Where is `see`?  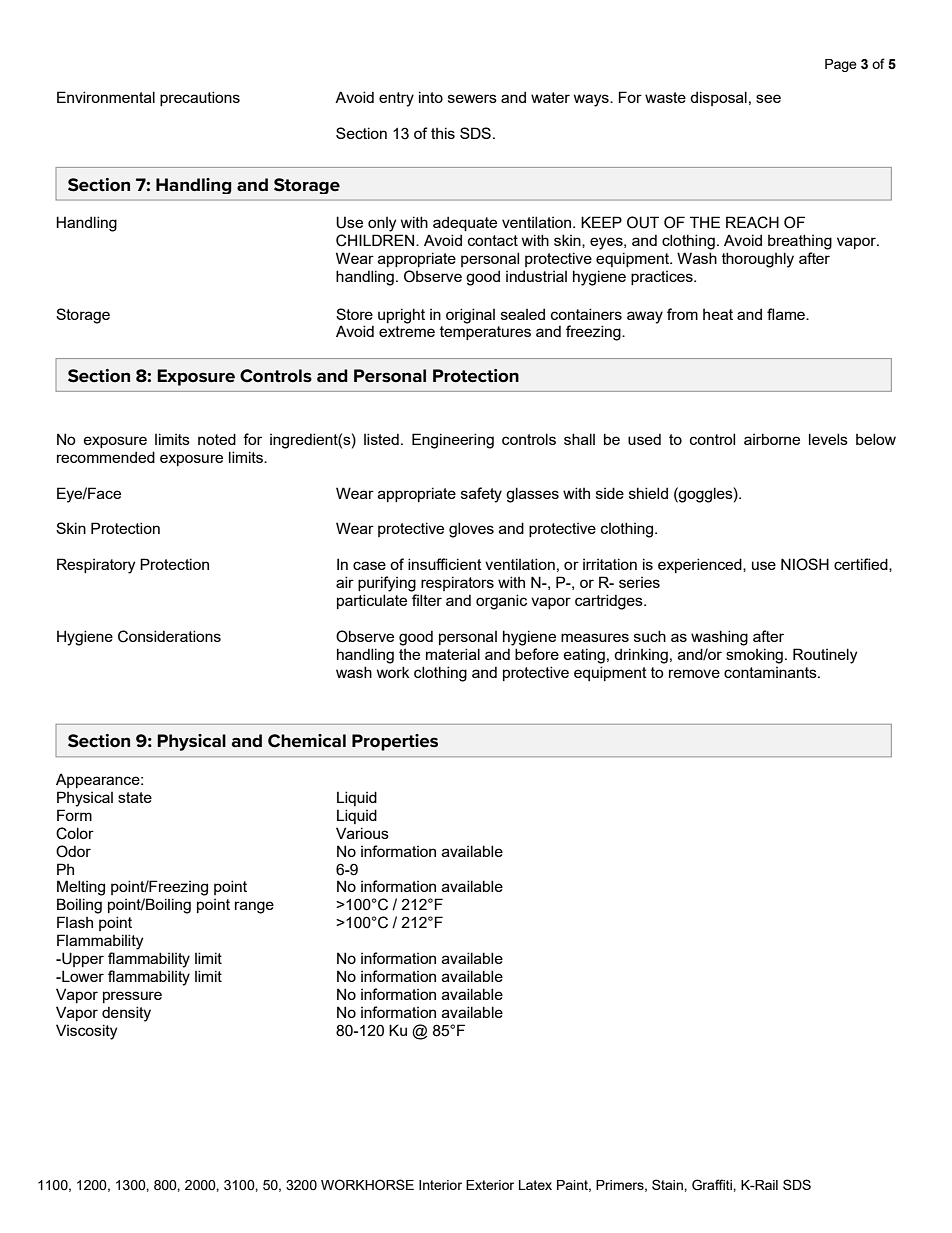
see is located at coordinates (768, 98).
